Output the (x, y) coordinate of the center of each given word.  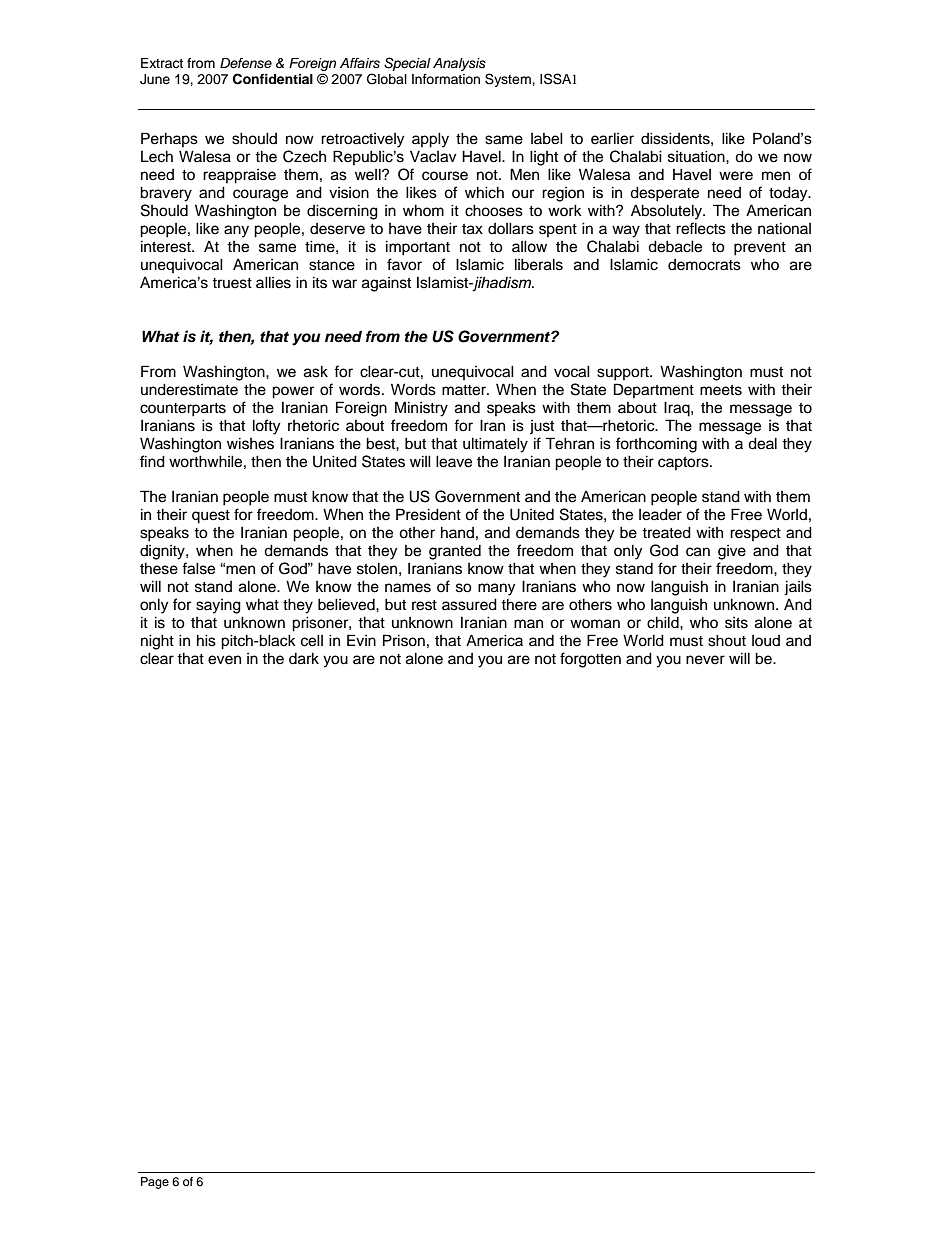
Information (446, 79)
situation (697, 156)
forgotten (590, 660)
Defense (246, 63)
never (705, 660)
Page (155, 1183)
